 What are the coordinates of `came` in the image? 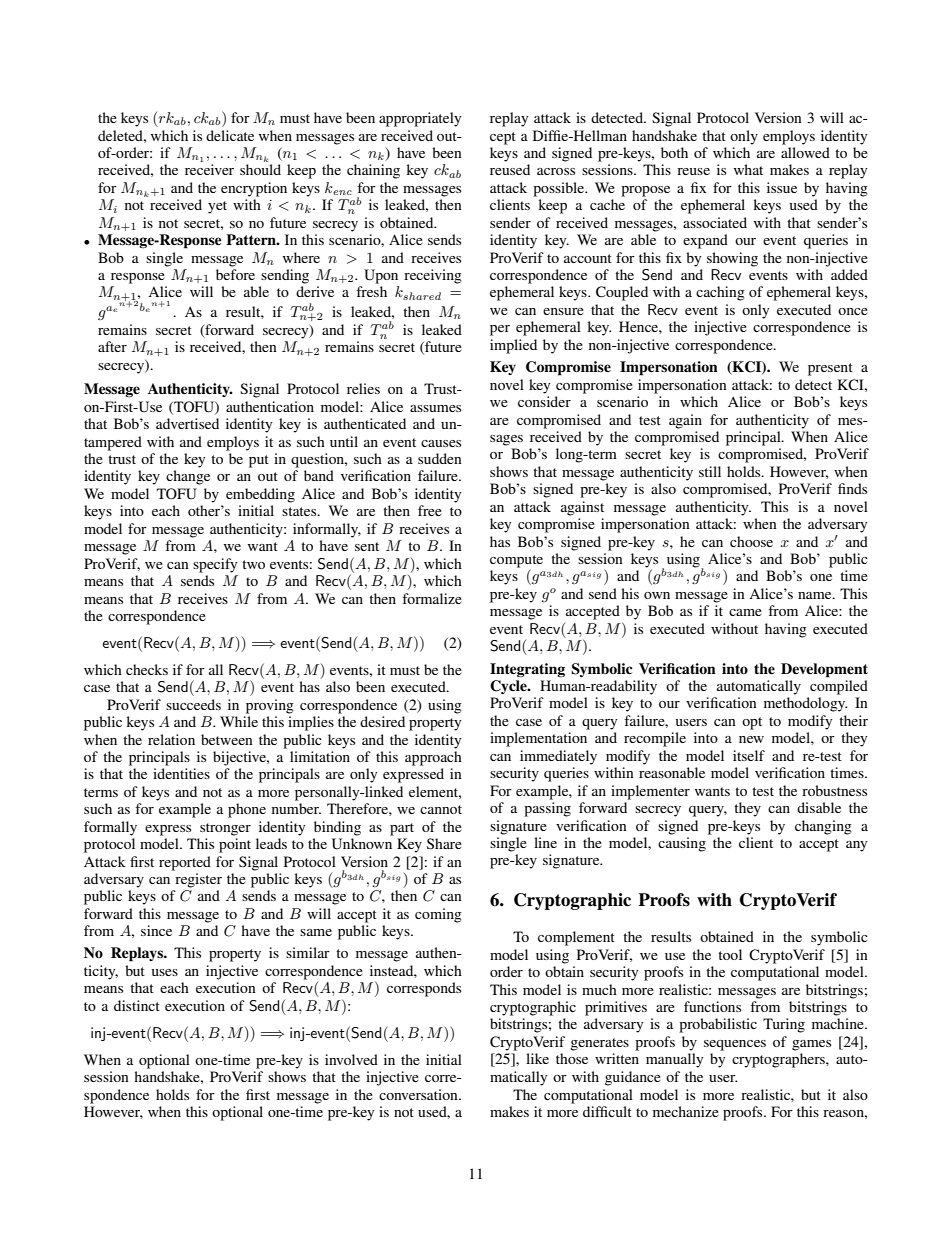 It's located at (745, 612).
